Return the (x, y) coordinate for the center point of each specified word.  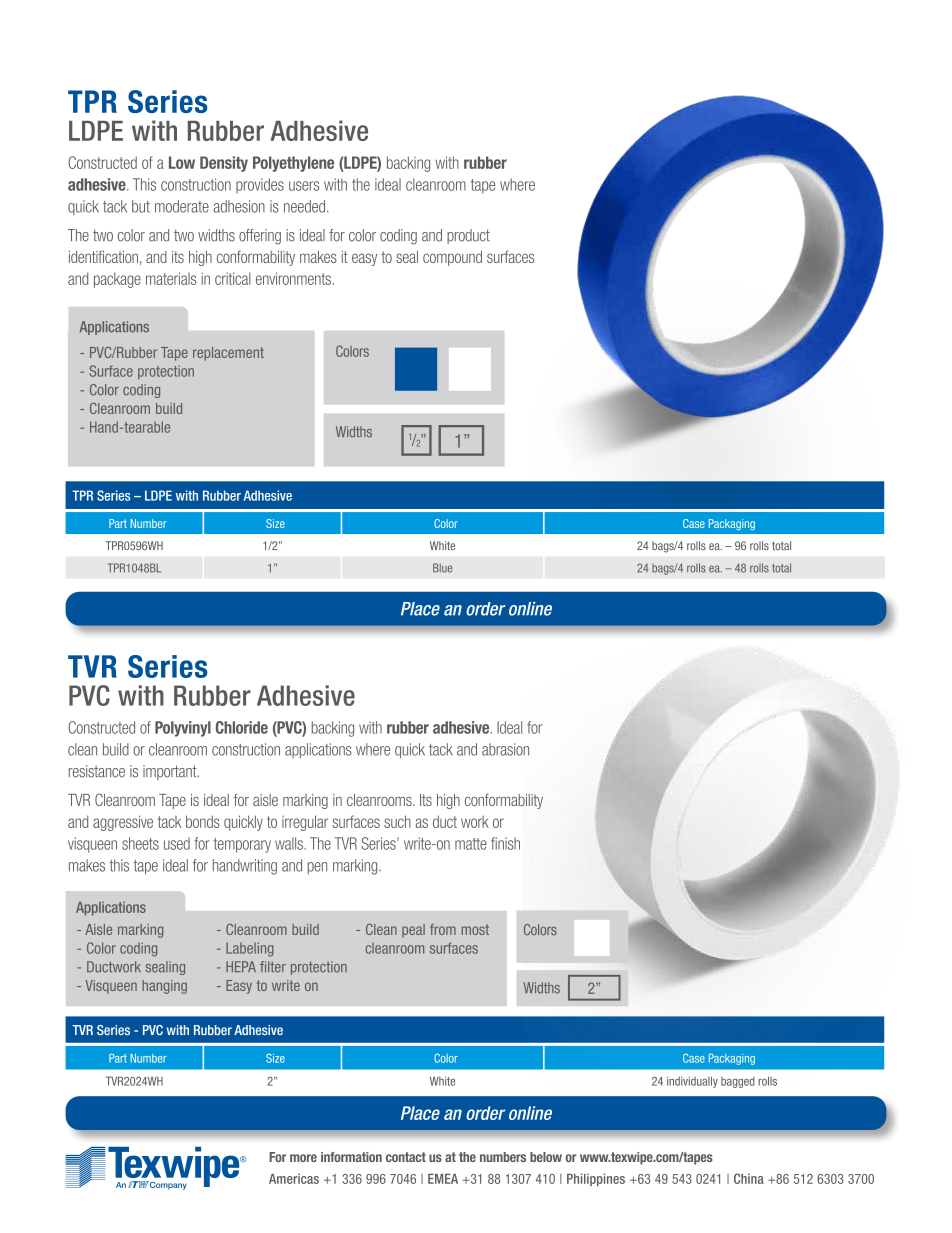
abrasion (505, 749)
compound (452, 258)
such (397, 821)
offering (260, 237)
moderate (182, 206)
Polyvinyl (183, 729)
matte (471, 844)
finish (505, 843)
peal (413, 931)
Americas (294, 1179)
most (475, 929)
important (171, 772)
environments (294, 278)
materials (171, 278)
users (304, 186)
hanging (164, 987)
